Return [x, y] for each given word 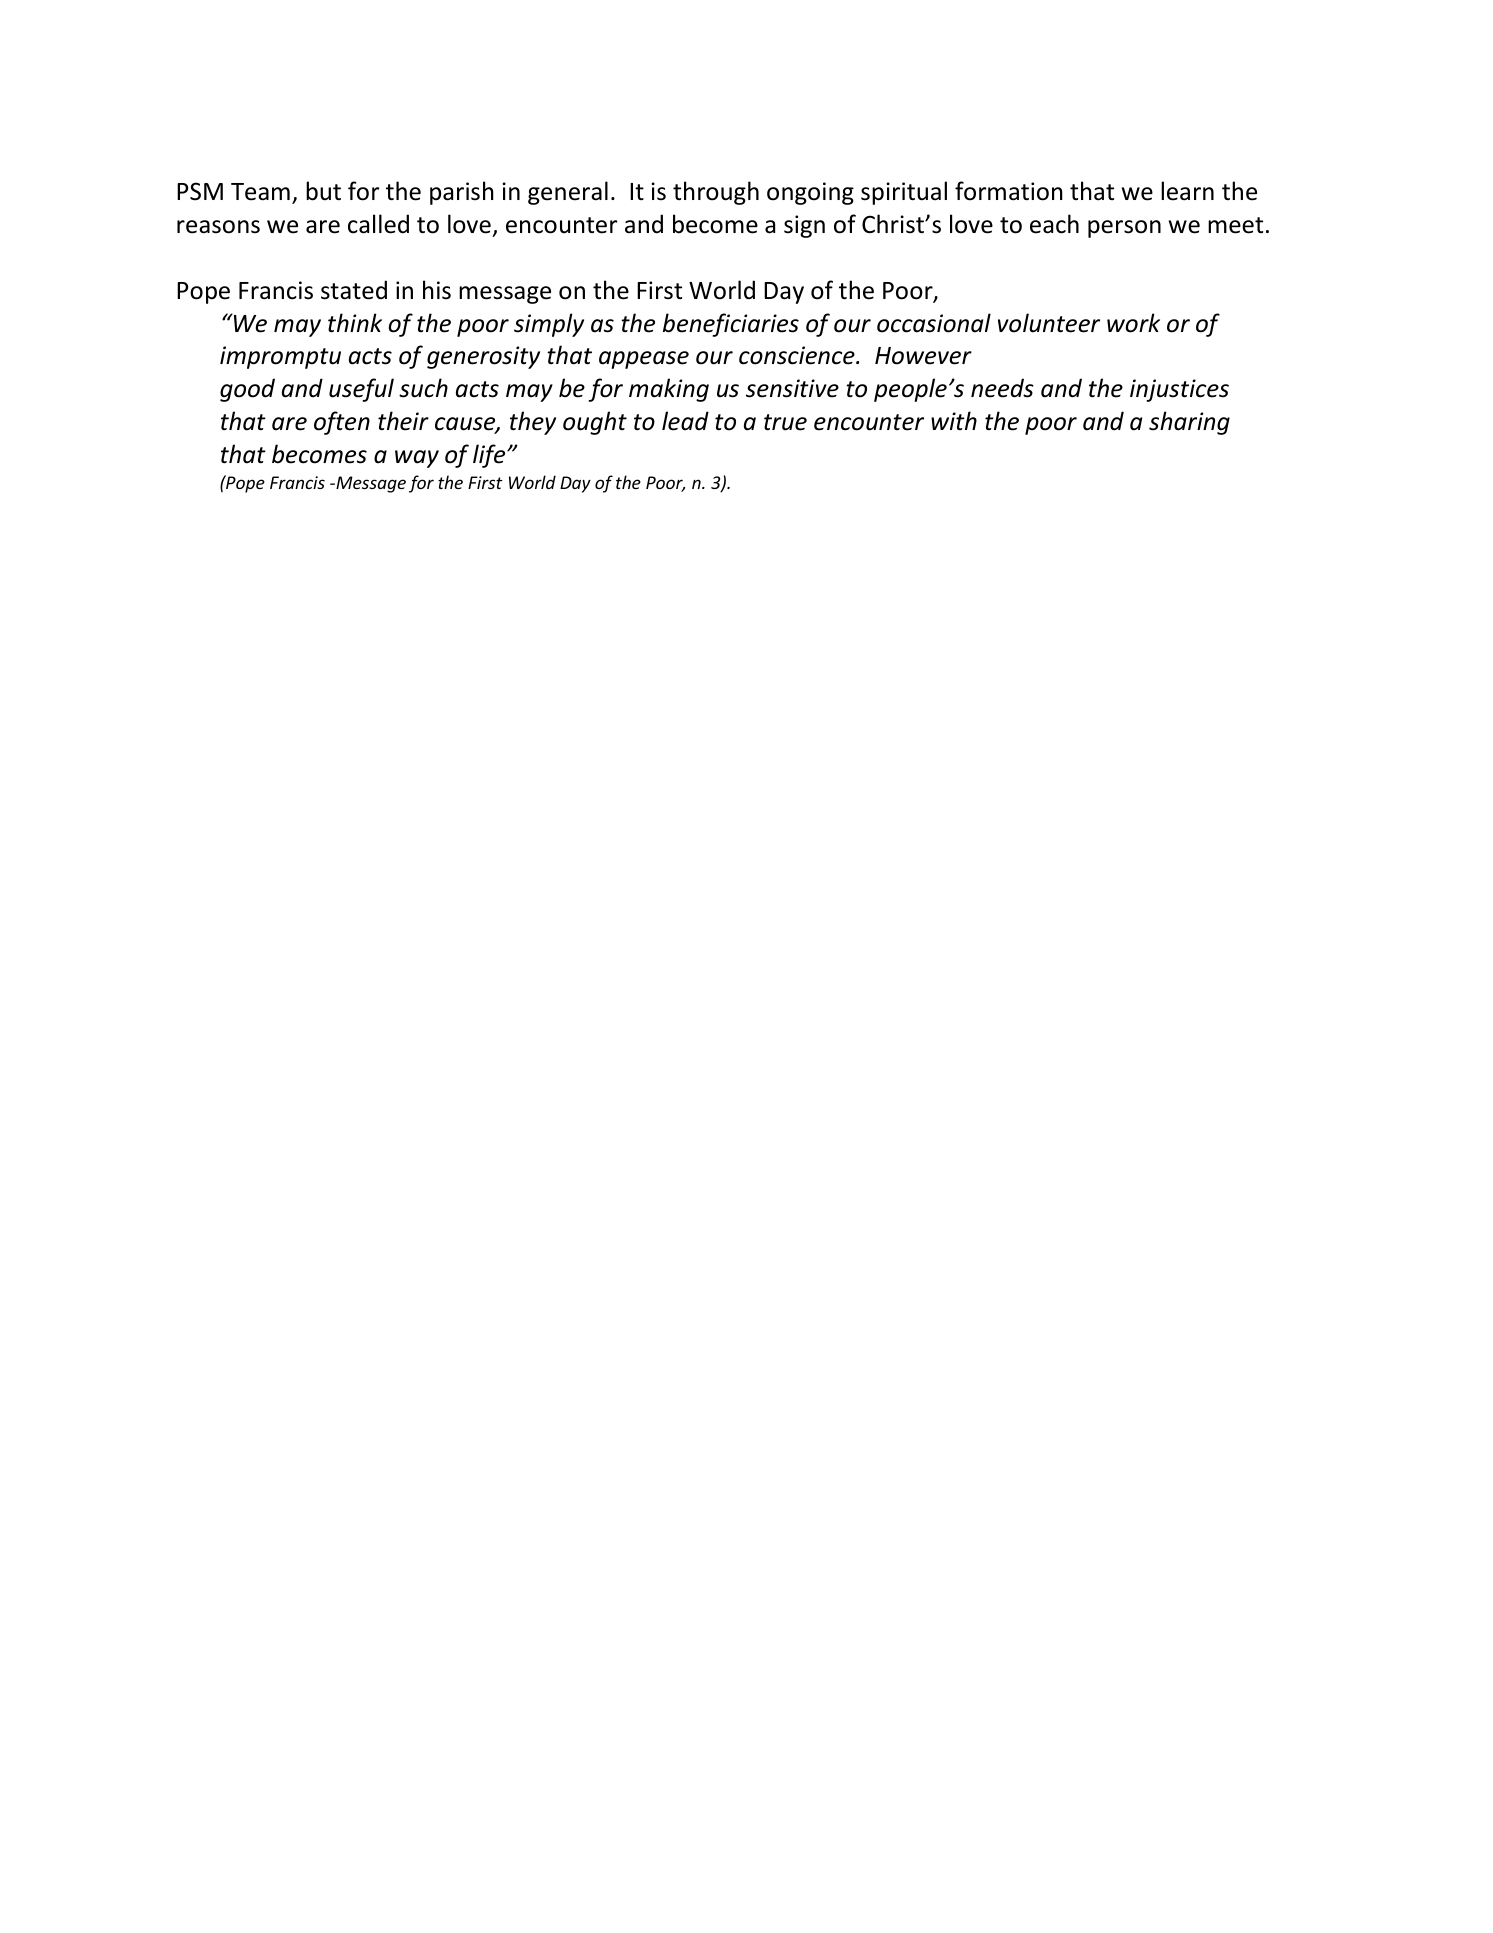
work [1133, 323]
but [323, 191]
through [716, 193]
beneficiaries [731, 325]
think [355, 323]
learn [1187, 191]
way [417, 459]
